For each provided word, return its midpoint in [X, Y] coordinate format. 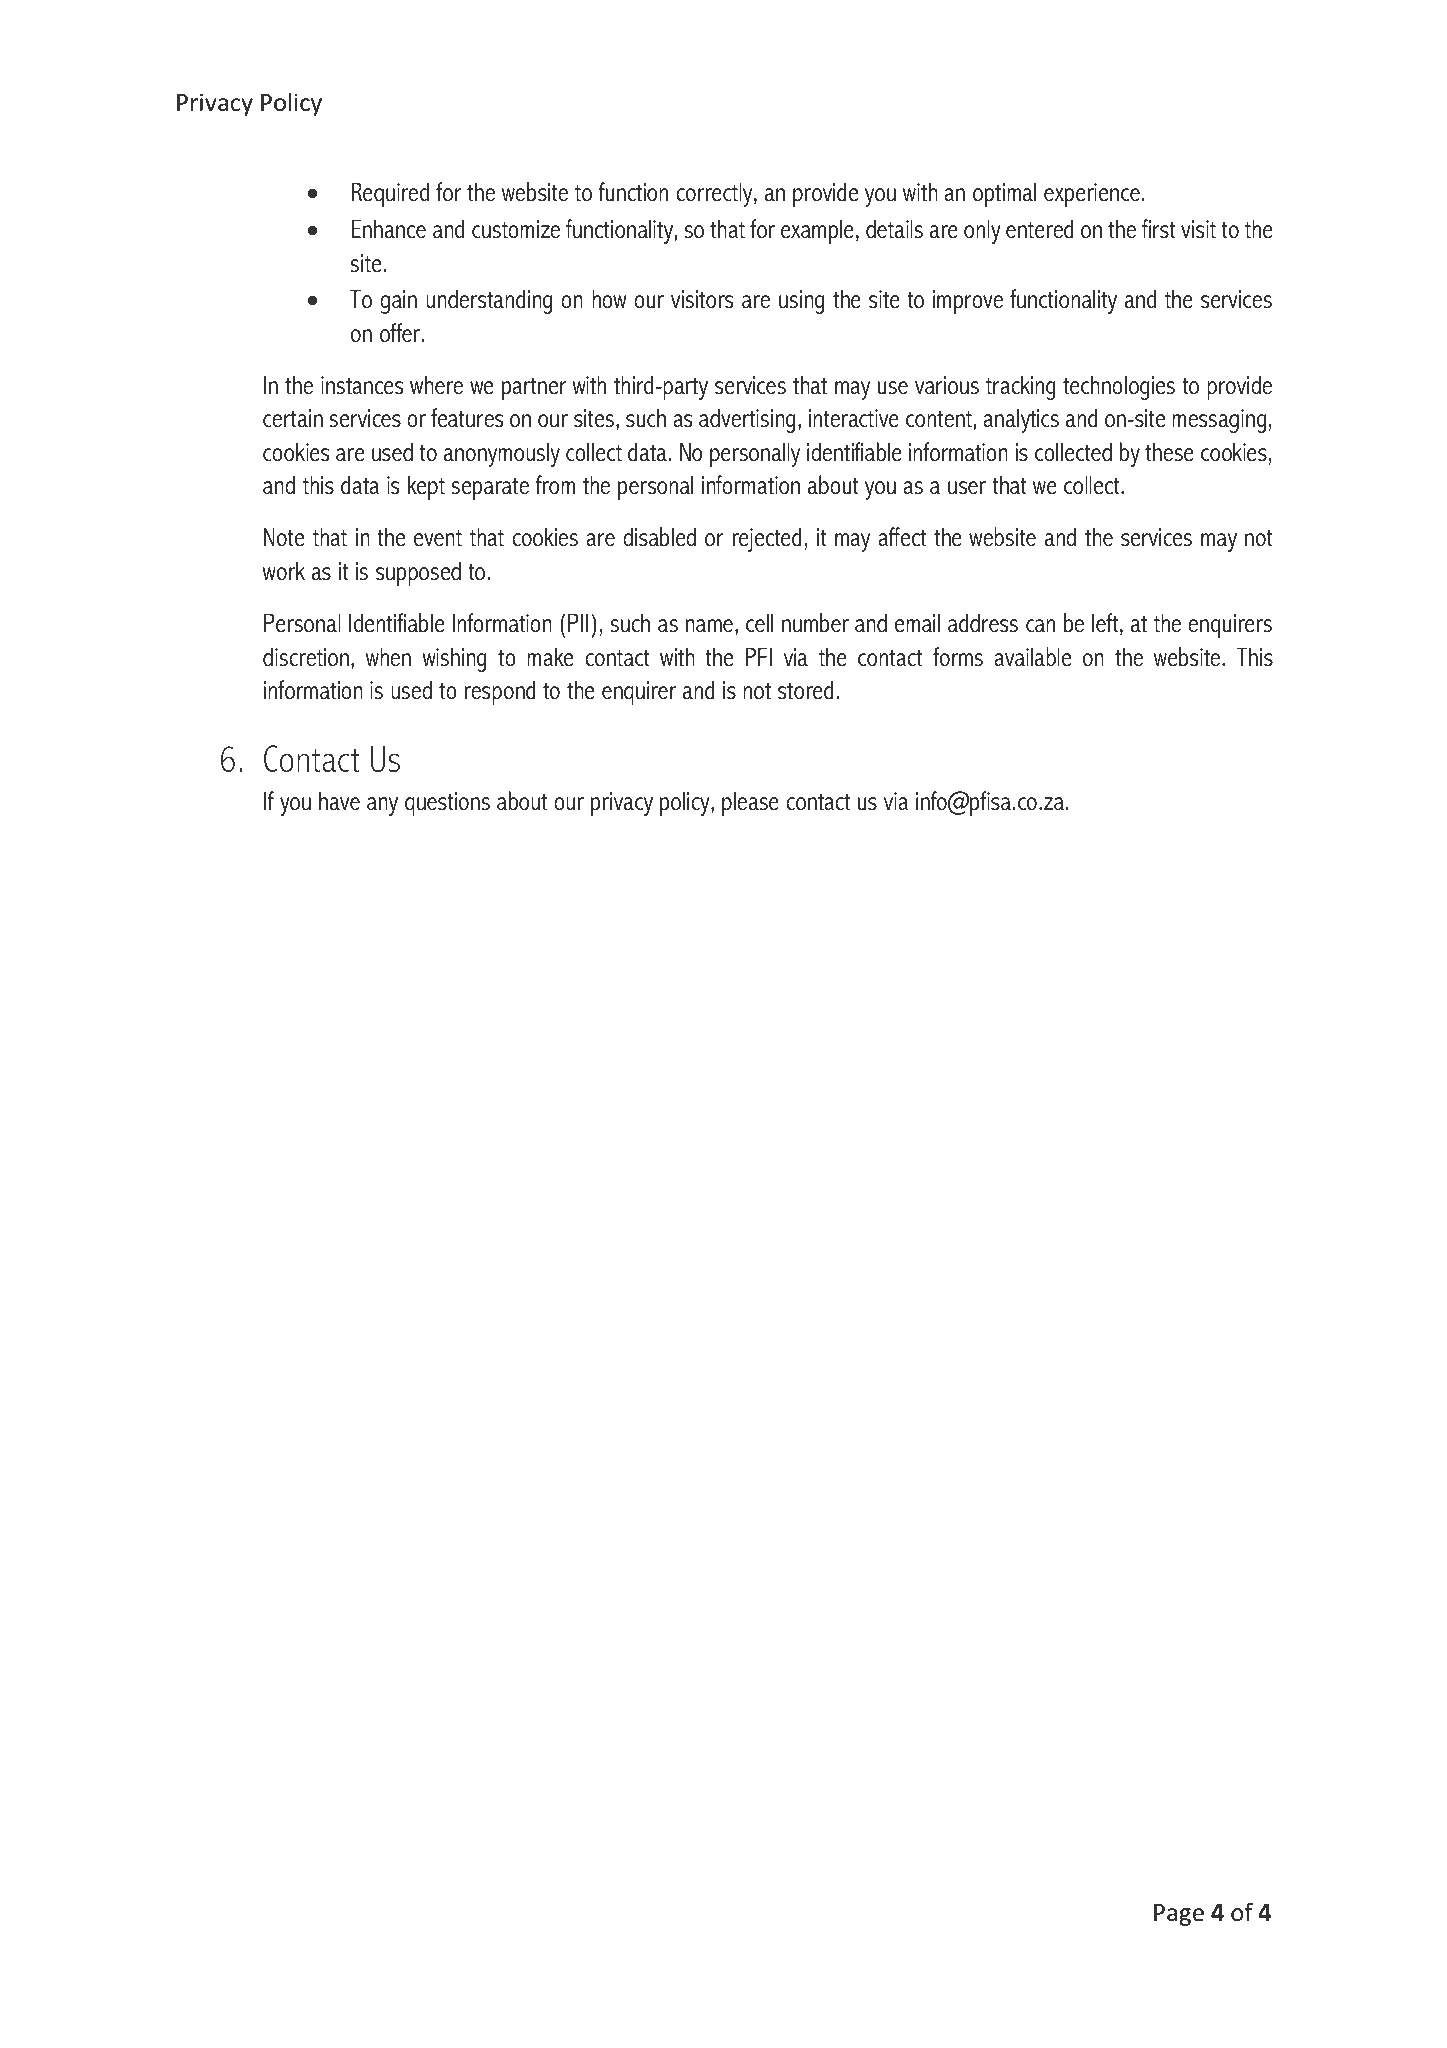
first [1159, 229]
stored [806, 690]
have [339, 801]
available [1032, 657]
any [382, 806]
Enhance [388, 229]
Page [1179, 1915]
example [817, 231]
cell [759, 623]
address [983, 623]
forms [958, 657]
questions [447, 804]
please [750, 803]
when [388, 657]
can [1040, 626]
